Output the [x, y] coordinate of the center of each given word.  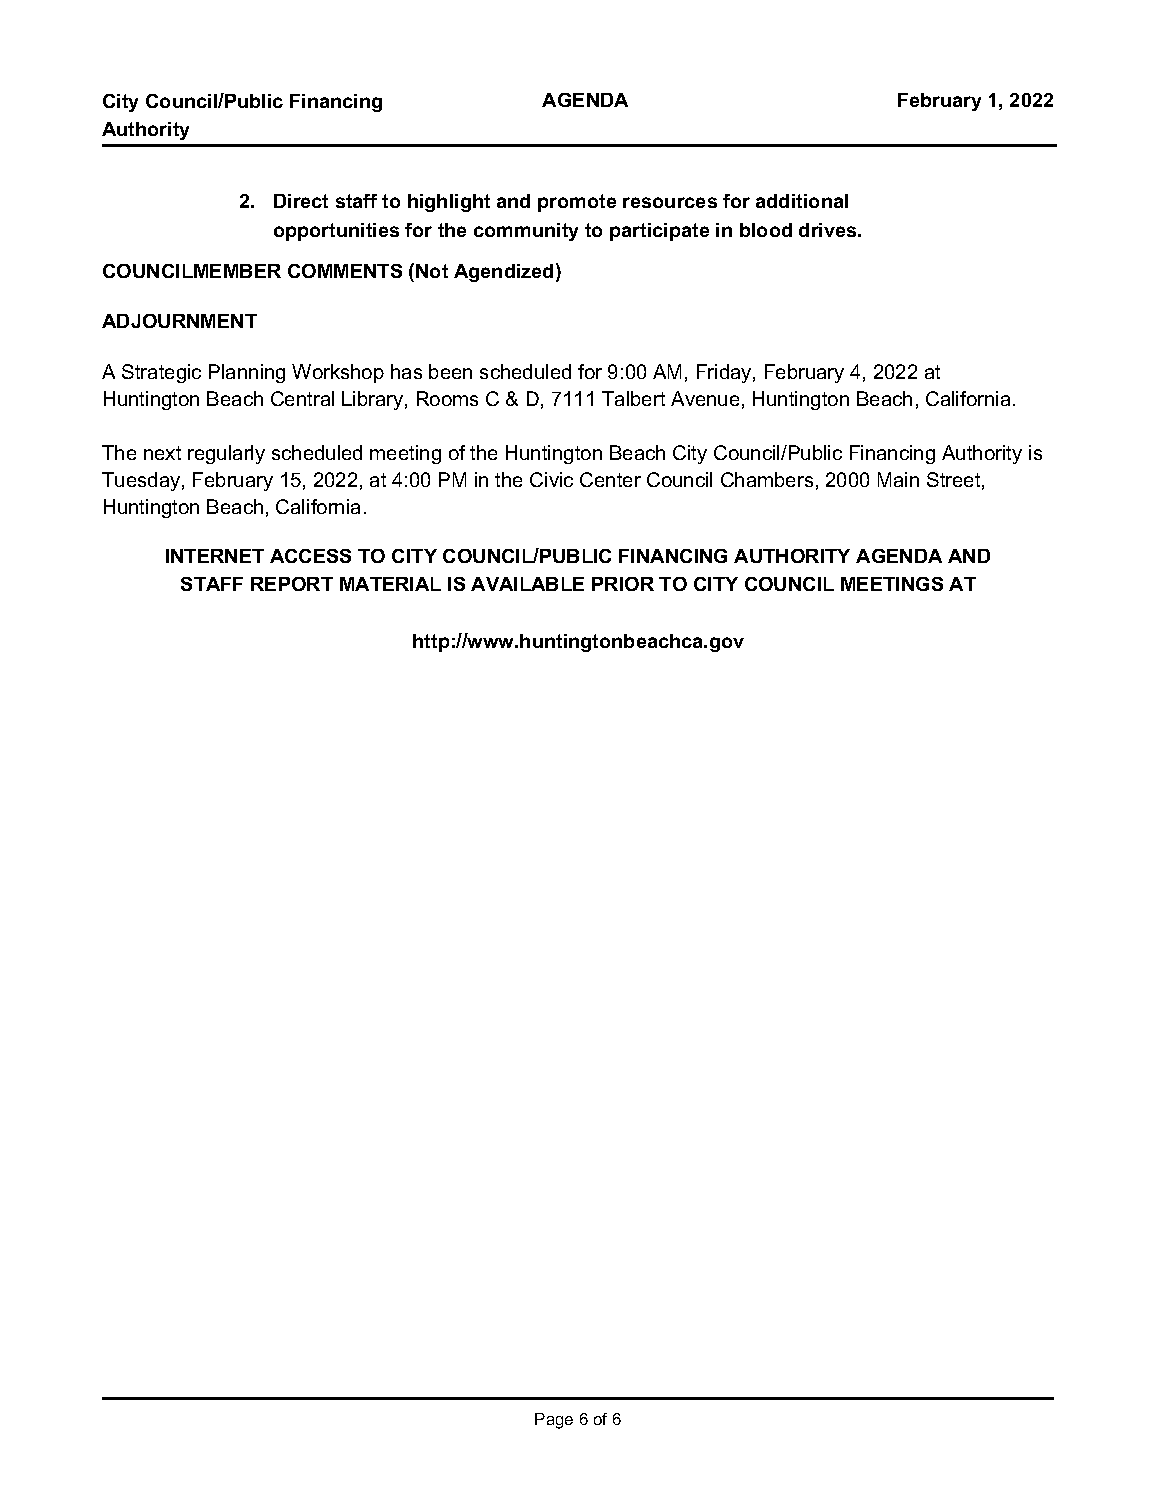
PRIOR [623, 584]
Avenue [705, 398]
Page [554, 1421]
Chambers [767, 479]
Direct [301, 201]
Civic [551, 479]
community [526, 232]
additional [802, 201]
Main [898, 479]
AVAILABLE [527, 584]
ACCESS [310, 556]
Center [610, 479]
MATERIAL [390, 584]
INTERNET [215, 556]
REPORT [292, 584]
